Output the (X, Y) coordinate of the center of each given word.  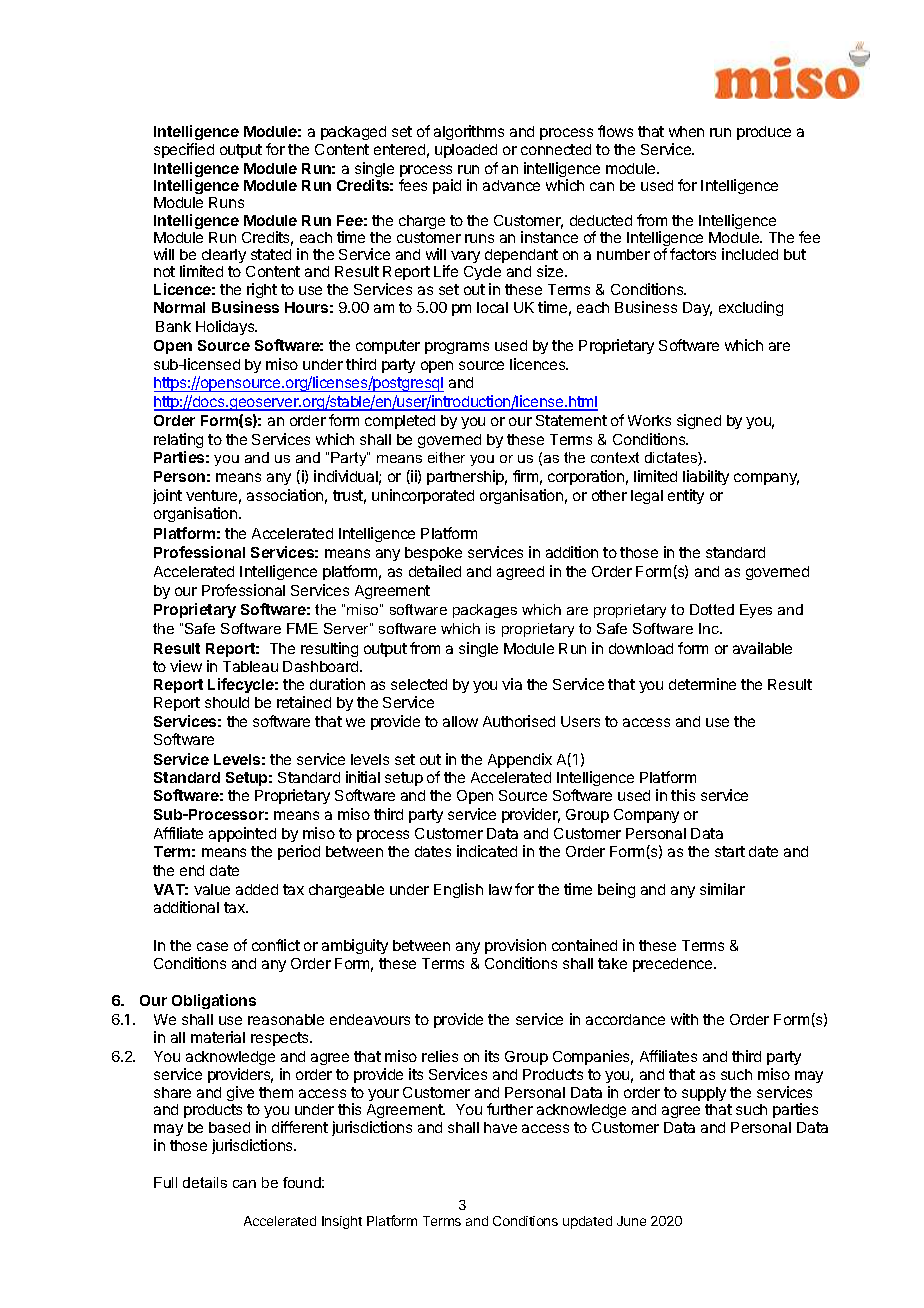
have (500, 1127)
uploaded (466, 151)
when (686, 131)
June (631, 1221)
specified (184, 150)
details (205, 1182)
